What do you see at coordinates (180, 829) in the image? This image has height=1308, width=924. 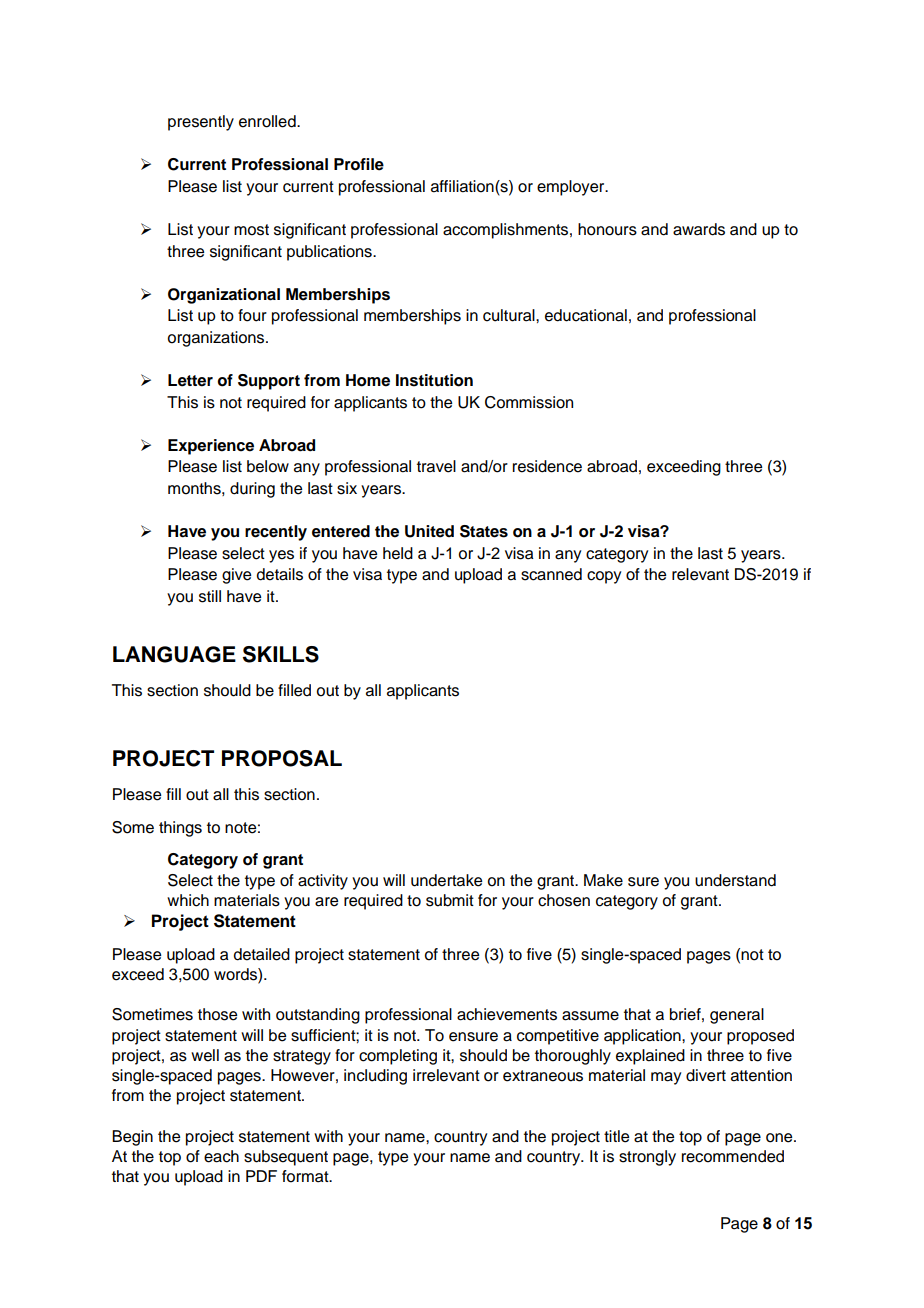 I see `things` at bounding box center [180, 829].
